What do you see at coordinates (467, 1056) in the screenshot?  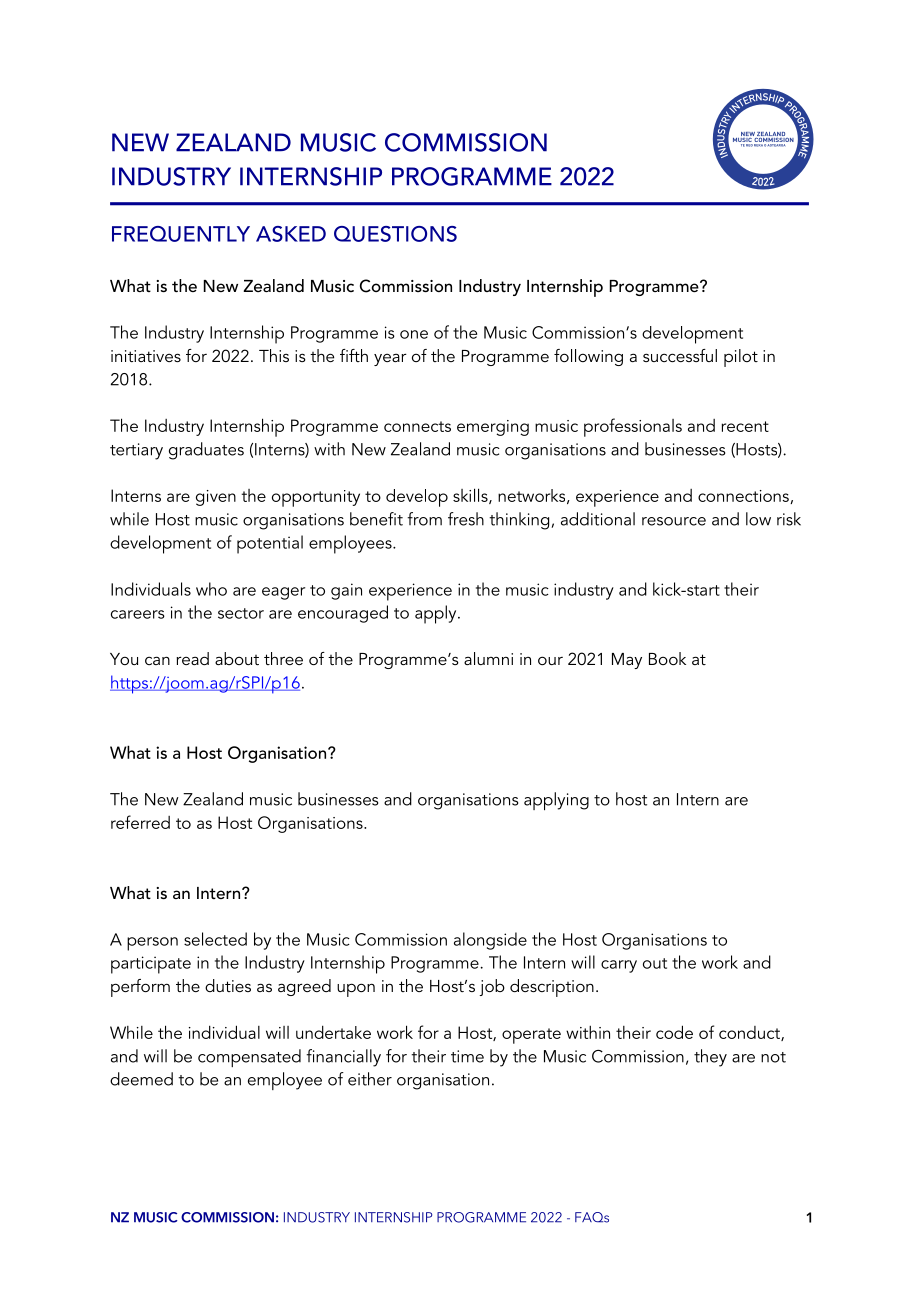 I see `time` at bounding box center [467, 1056].
